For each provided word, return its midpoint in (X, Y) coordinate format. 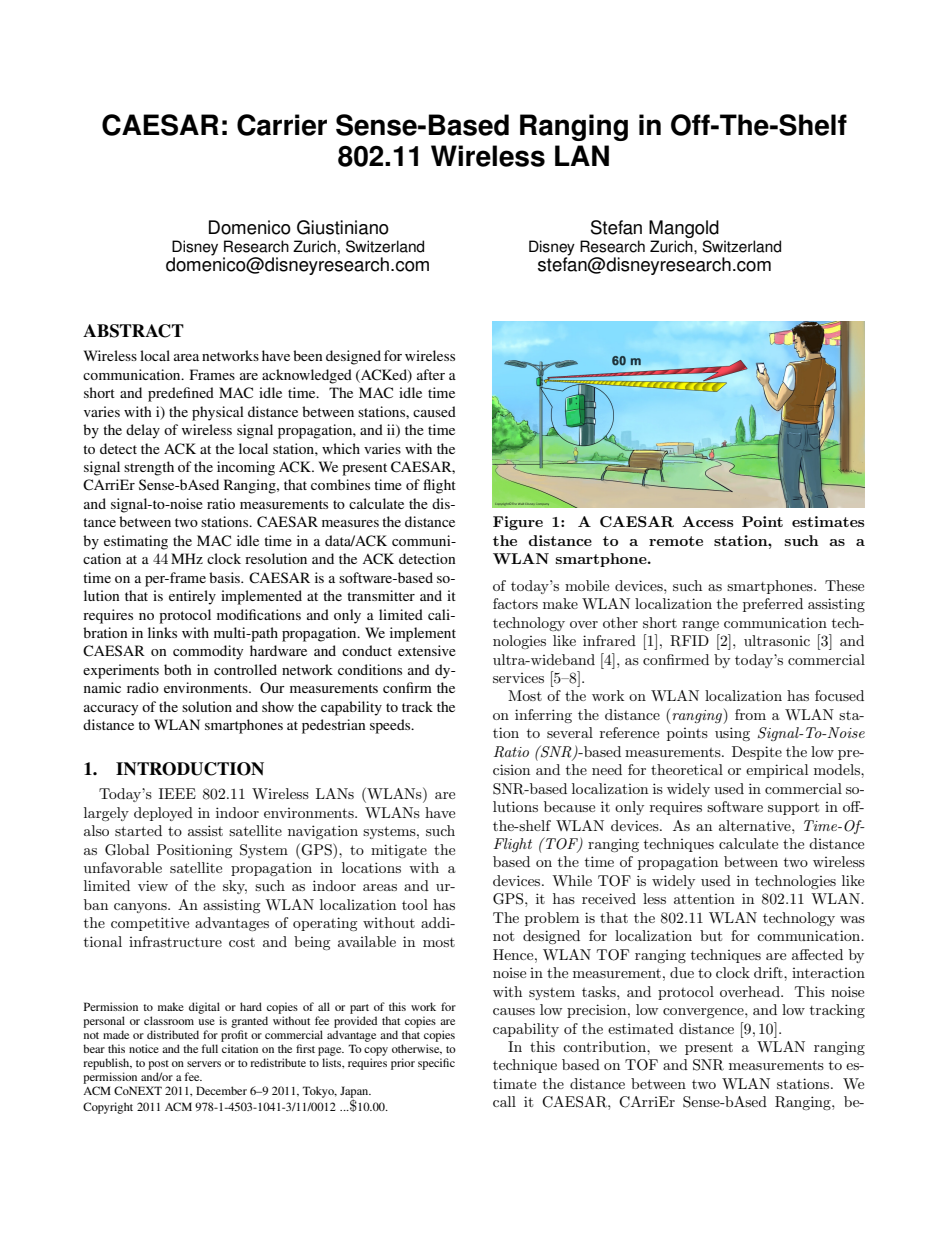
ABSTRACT (133, 331)
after (431, 374)
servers (204, 1064)
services (518, 678)
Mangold (684, 229)
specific (436, 1064)
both (178, 669)
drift (769, 972)
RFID (689, 641)
